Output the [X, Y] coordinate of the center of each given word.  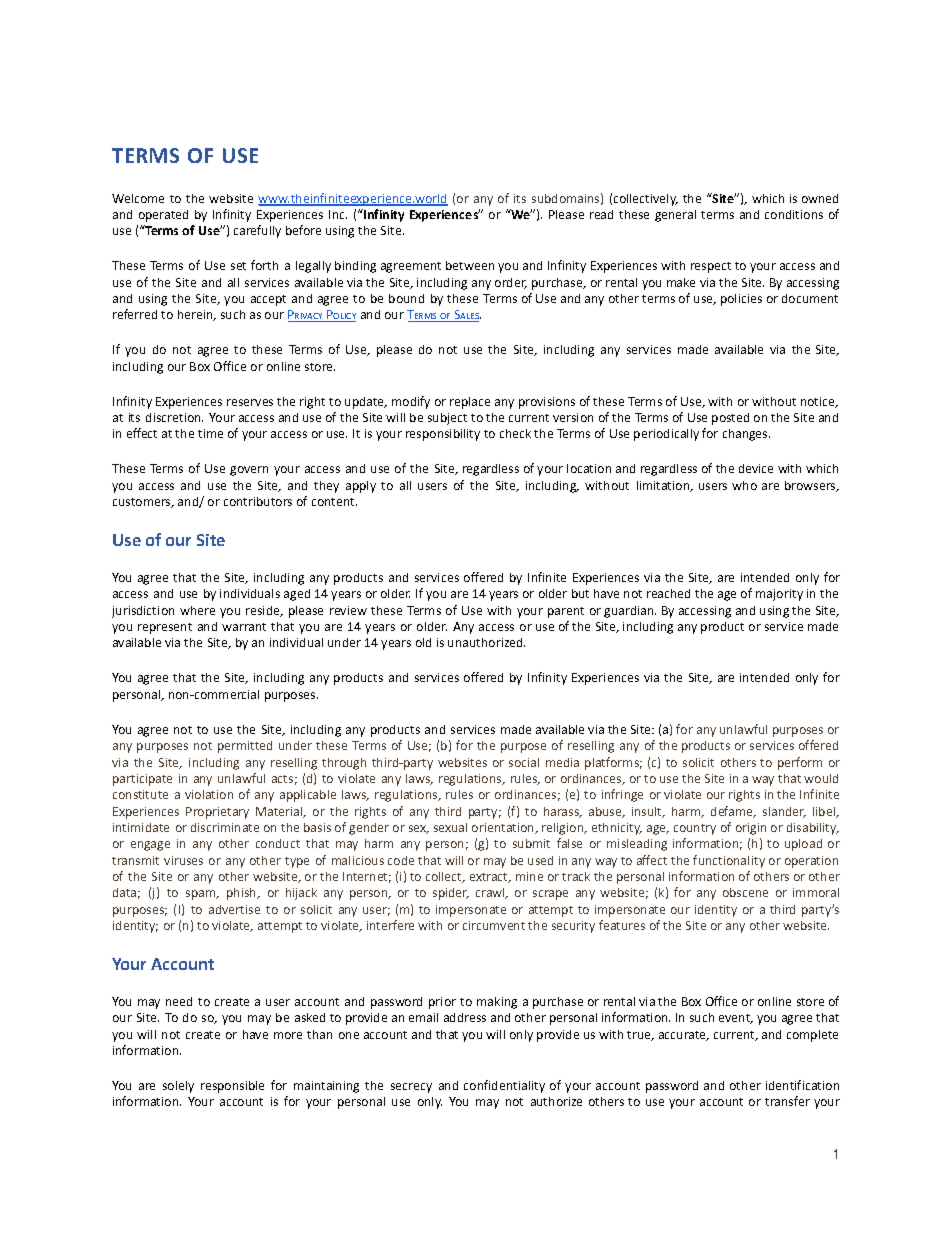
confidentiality [504, 1086]
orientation [504, 828]
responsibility [443, 435]
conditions [794, 214]
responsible [232, 1087]
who [744, 485]
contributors [258, 501]
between [470, 265]
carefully [257, 231]
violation [209, 794]
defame [733, 812]
